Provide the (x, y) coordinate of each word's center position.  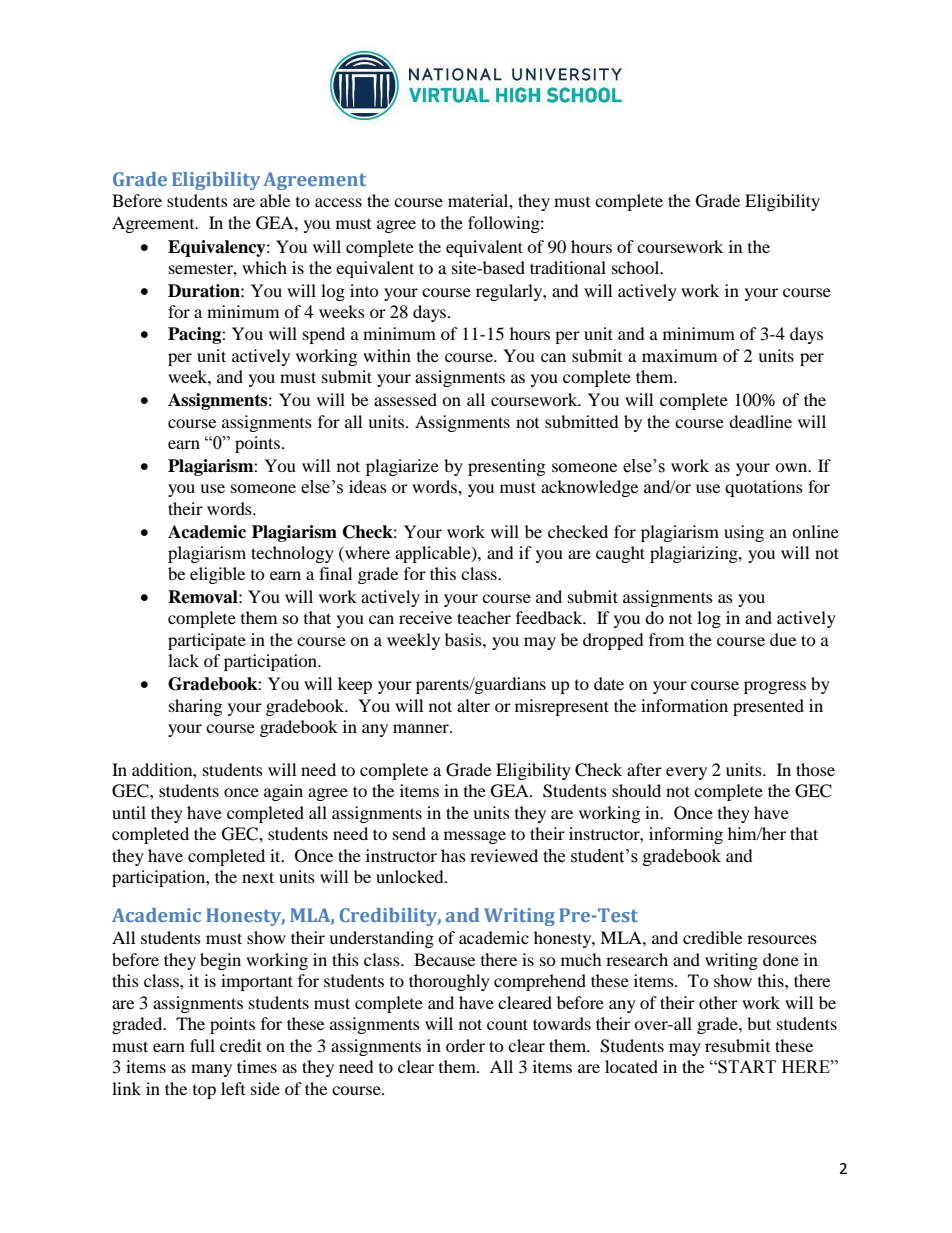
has (453, 855)
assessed (405, 399)
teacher (484, 617)
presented (768, 707)
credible (712, 937)
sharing (195, 707)
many (211, 1070)
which (264, 267)
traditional (568, 267)
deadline (760, 421)
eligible (217, 575)
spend (324, 335)
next (258, 877)
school (637, 267)
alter (473, 705)
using (744, 533)
